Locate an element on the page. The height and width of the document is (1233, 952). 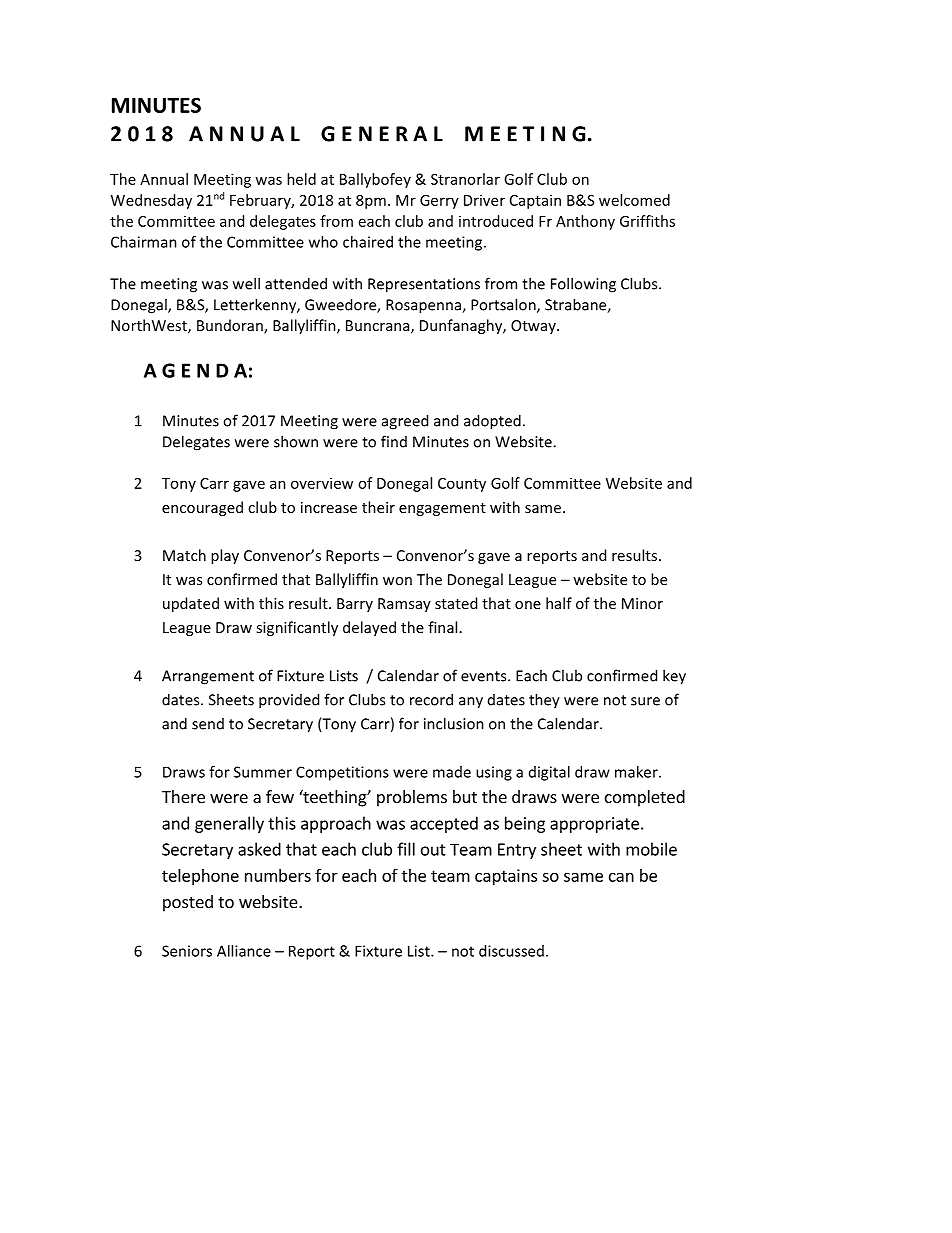
adopted is located at coordinates (492, 422).
